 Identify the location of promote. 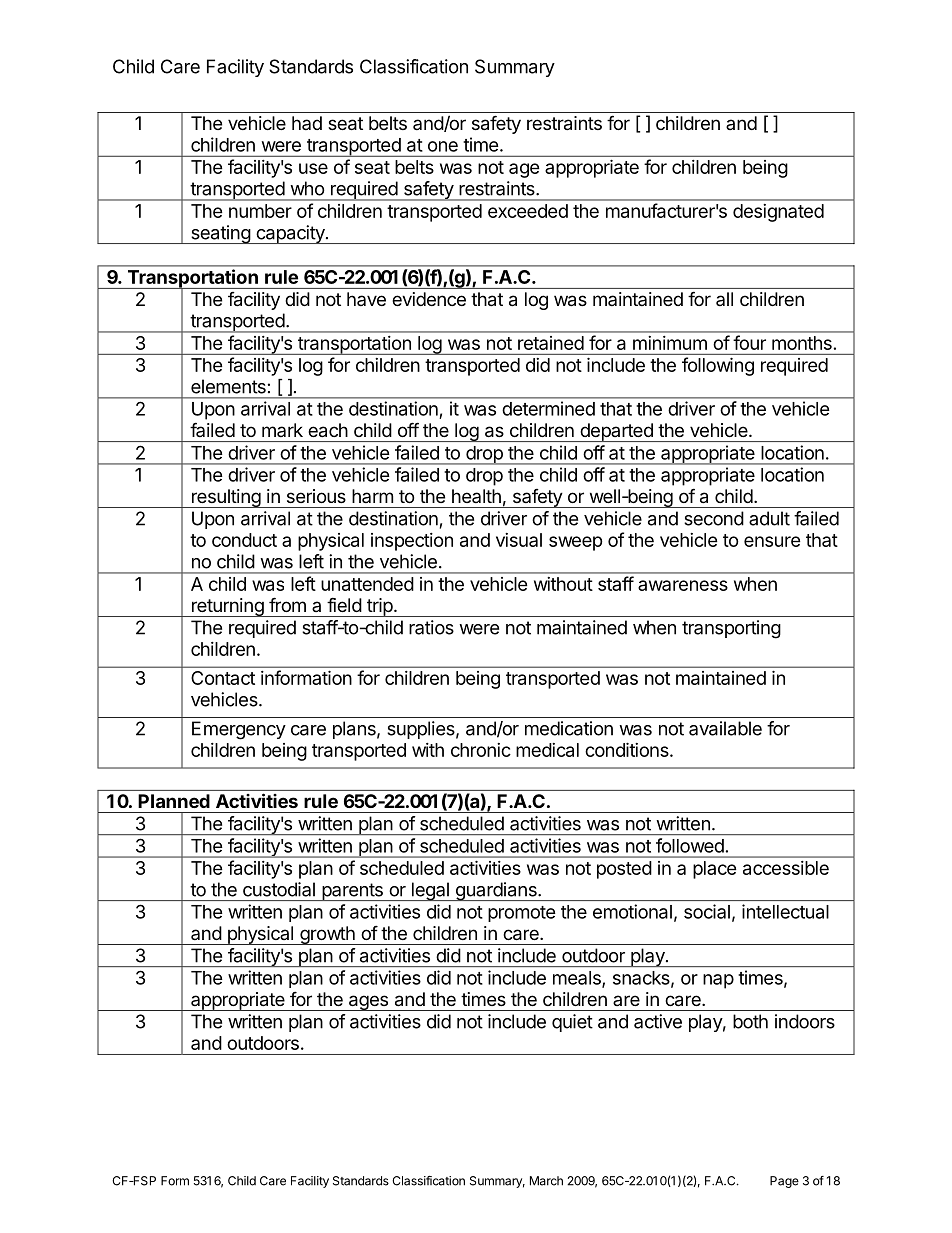
(522, 914).
